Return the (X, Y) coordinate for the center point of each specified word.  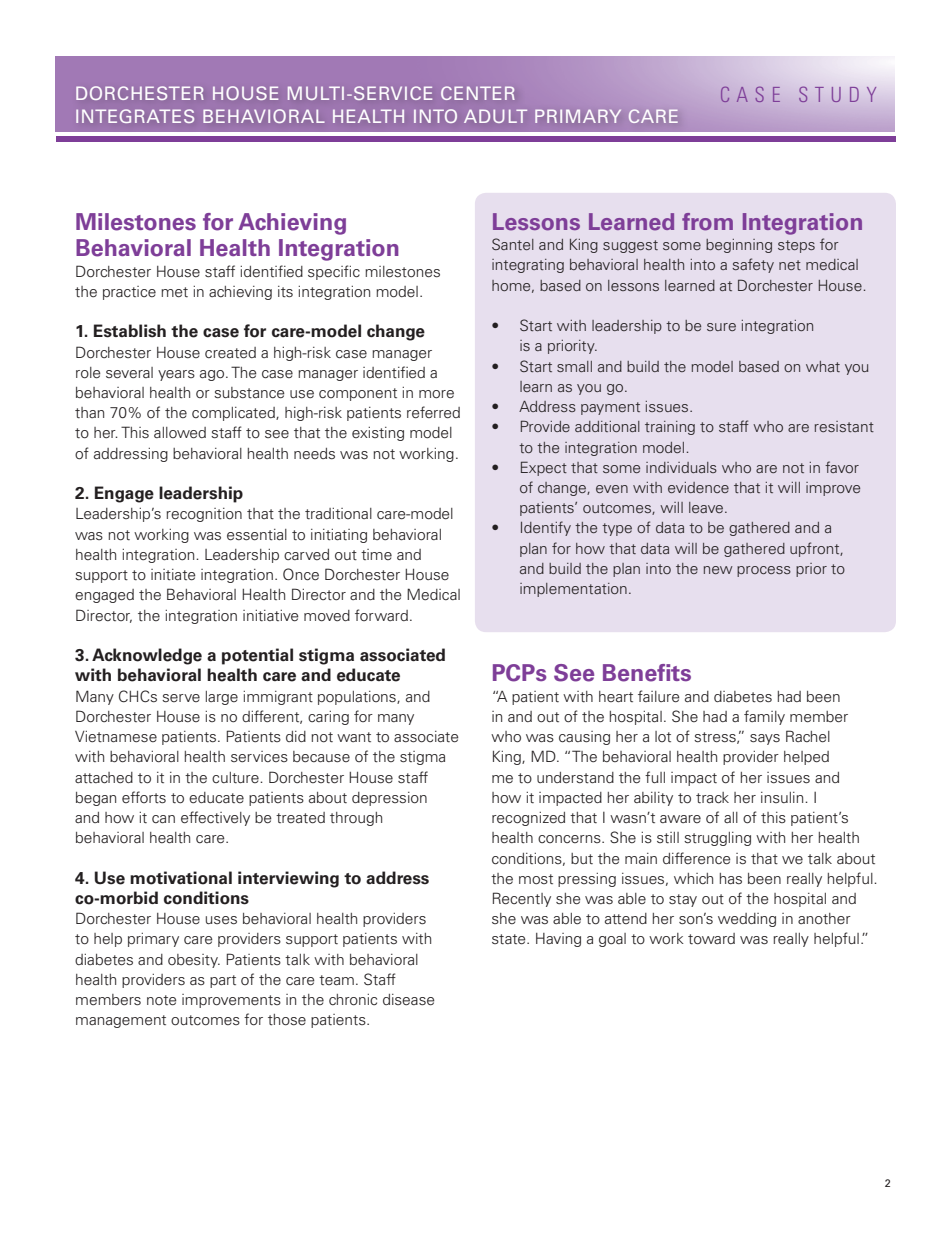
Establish (130, 331)
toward (711, 939)
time (376, 554)
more (436, 394)
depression (389, 799)
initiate (173, 575)
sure (721, 327)
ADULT (495, 116)
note (162, 1000)
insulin (783, 797)
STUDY (837, 94)
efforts (144, 797)
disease (409, 1000)
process (764, 571)
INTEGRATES (135, 116)
